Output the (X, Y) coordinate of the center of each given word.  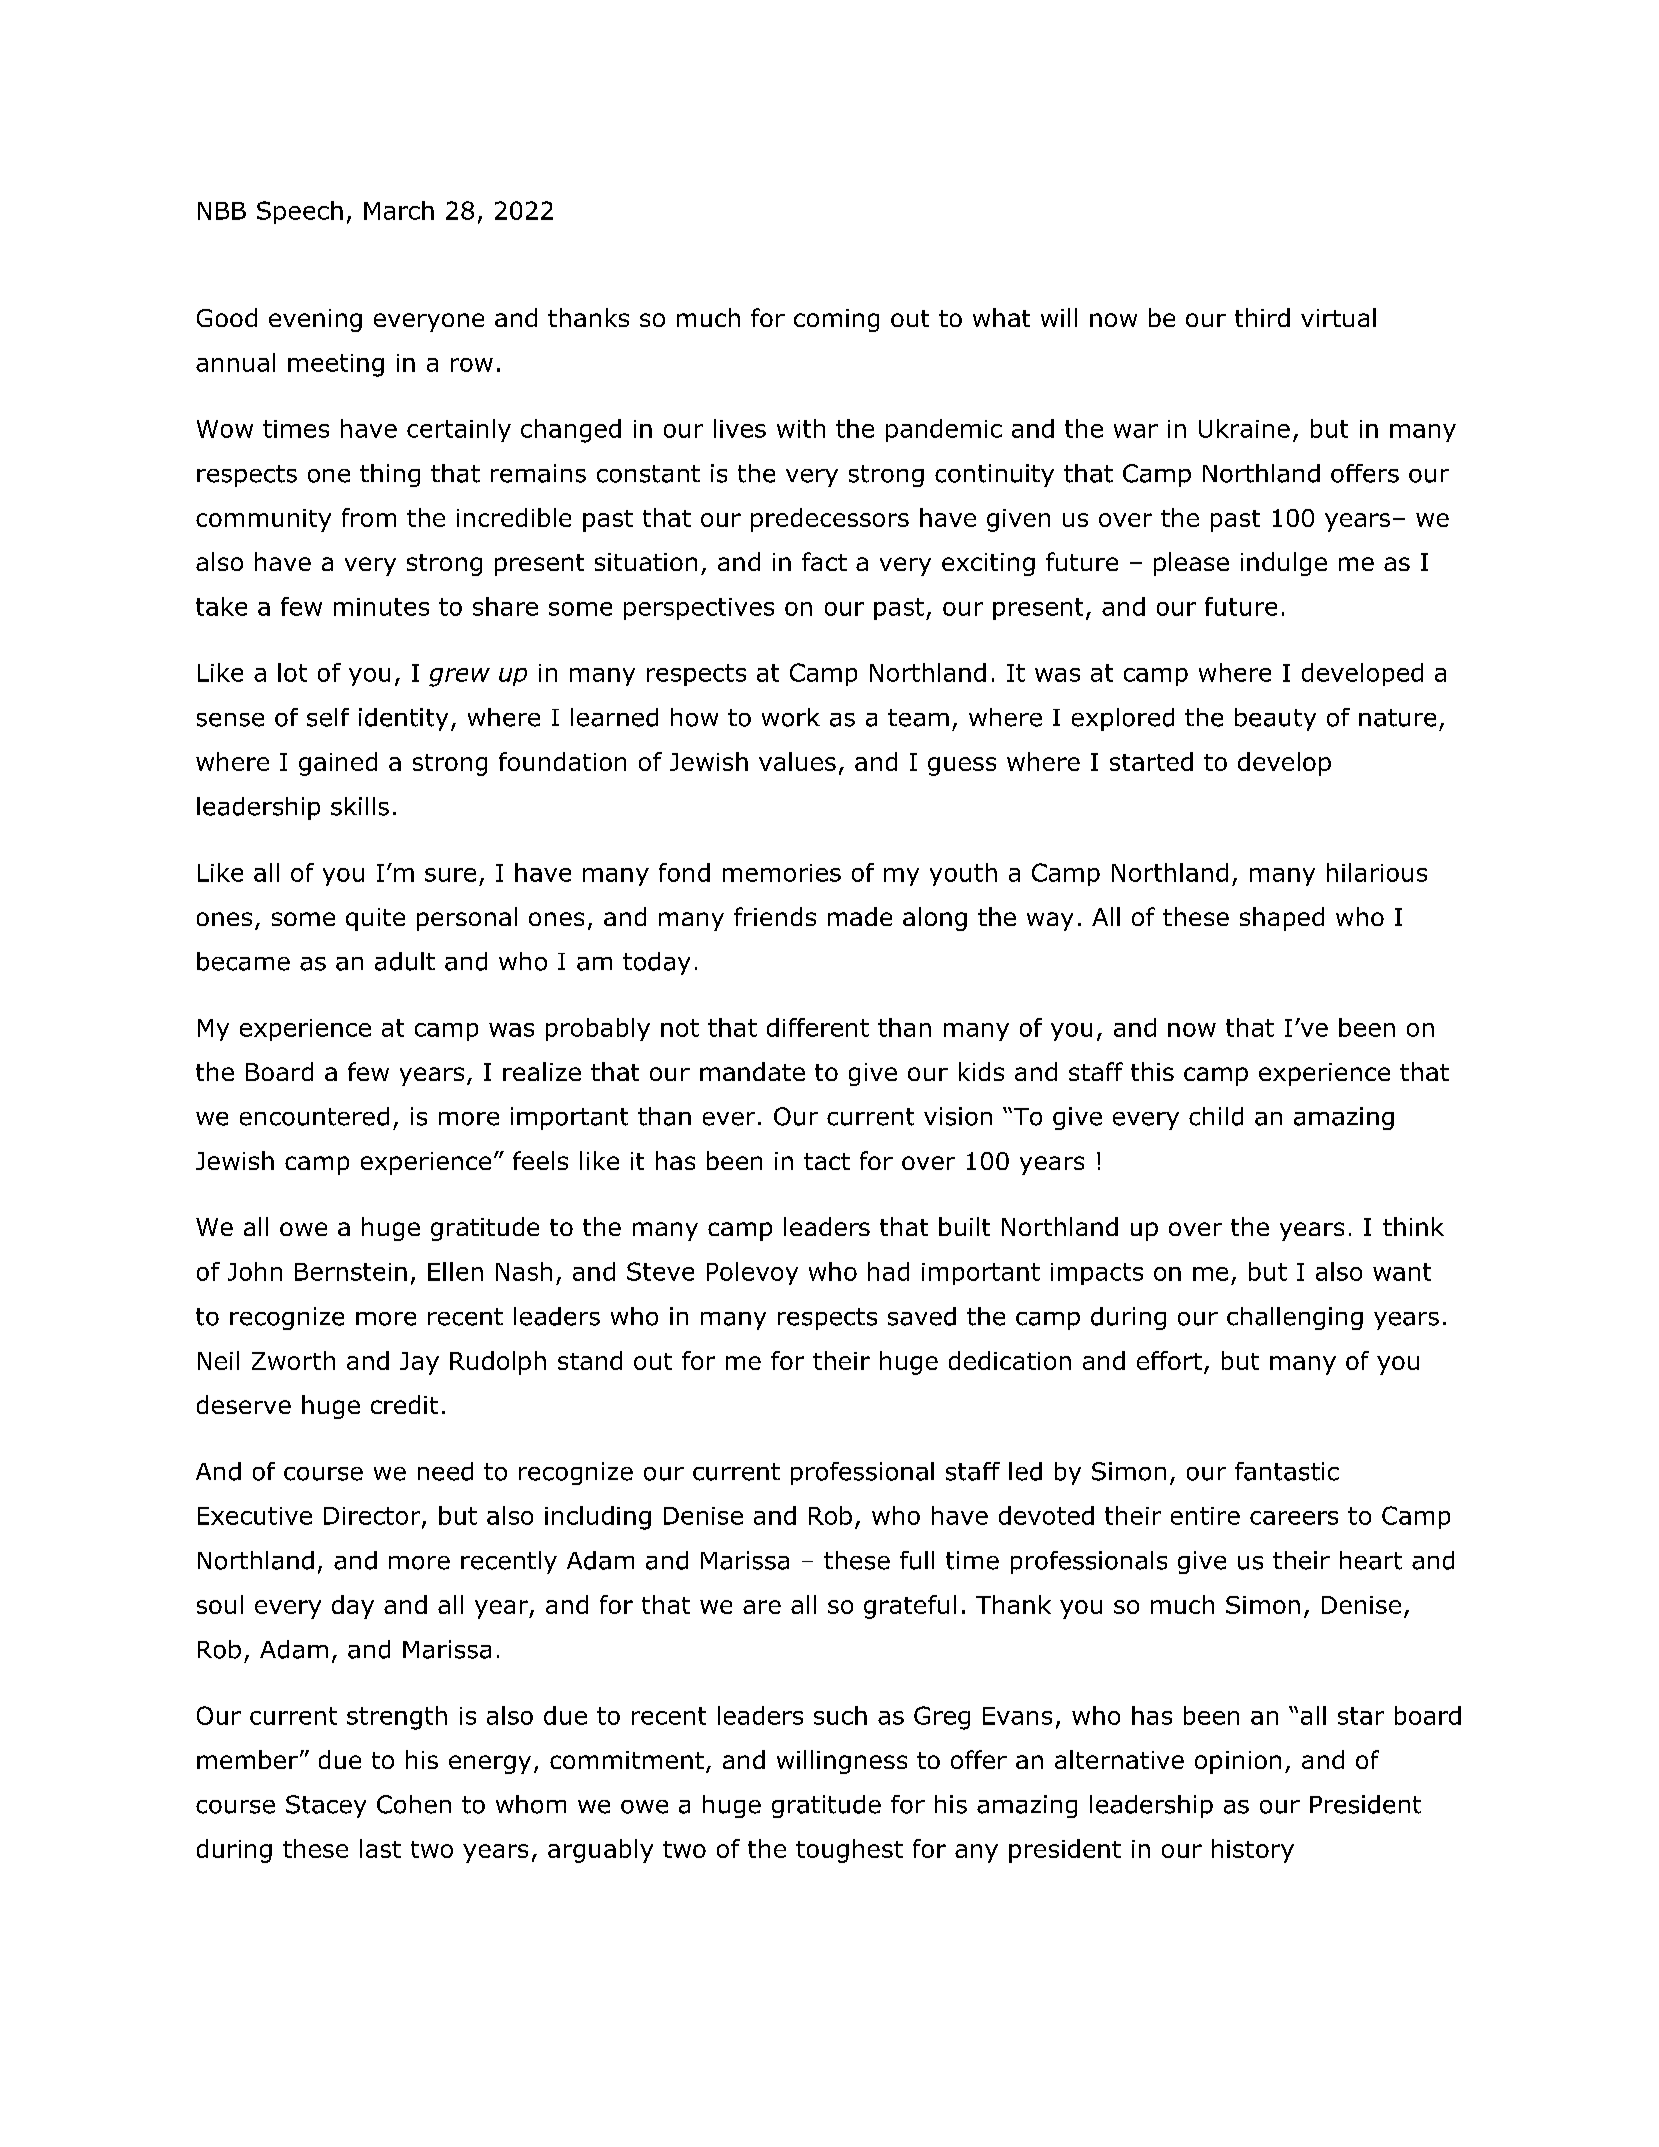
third (1262, 317)
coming (836, 320)
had (888, 1271)
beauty (1275, 719)
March (399, 210)
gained (338, 764)
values (797, 761)
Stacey (326, 1806)
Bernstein (351, 1272)
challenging (1295, 1318)
